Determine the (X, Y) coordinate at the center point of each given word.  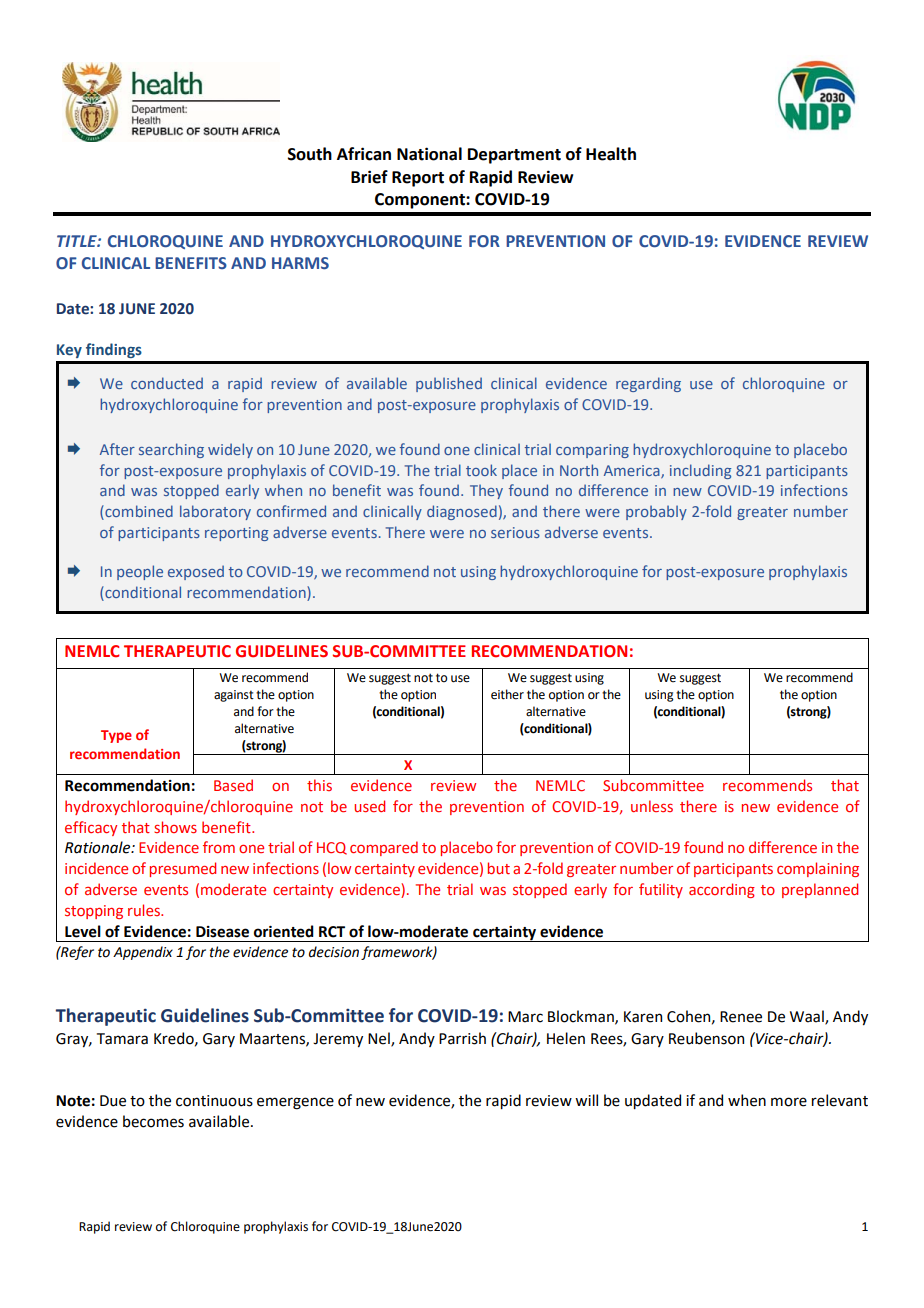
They (486, 491)
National (429, 154)
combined (138, 512)
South (310, 154)
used (369, 806)
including (700, 471)
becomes (153, 1121)
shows (175, 827)
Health (611, 154)
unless (652, 806)
